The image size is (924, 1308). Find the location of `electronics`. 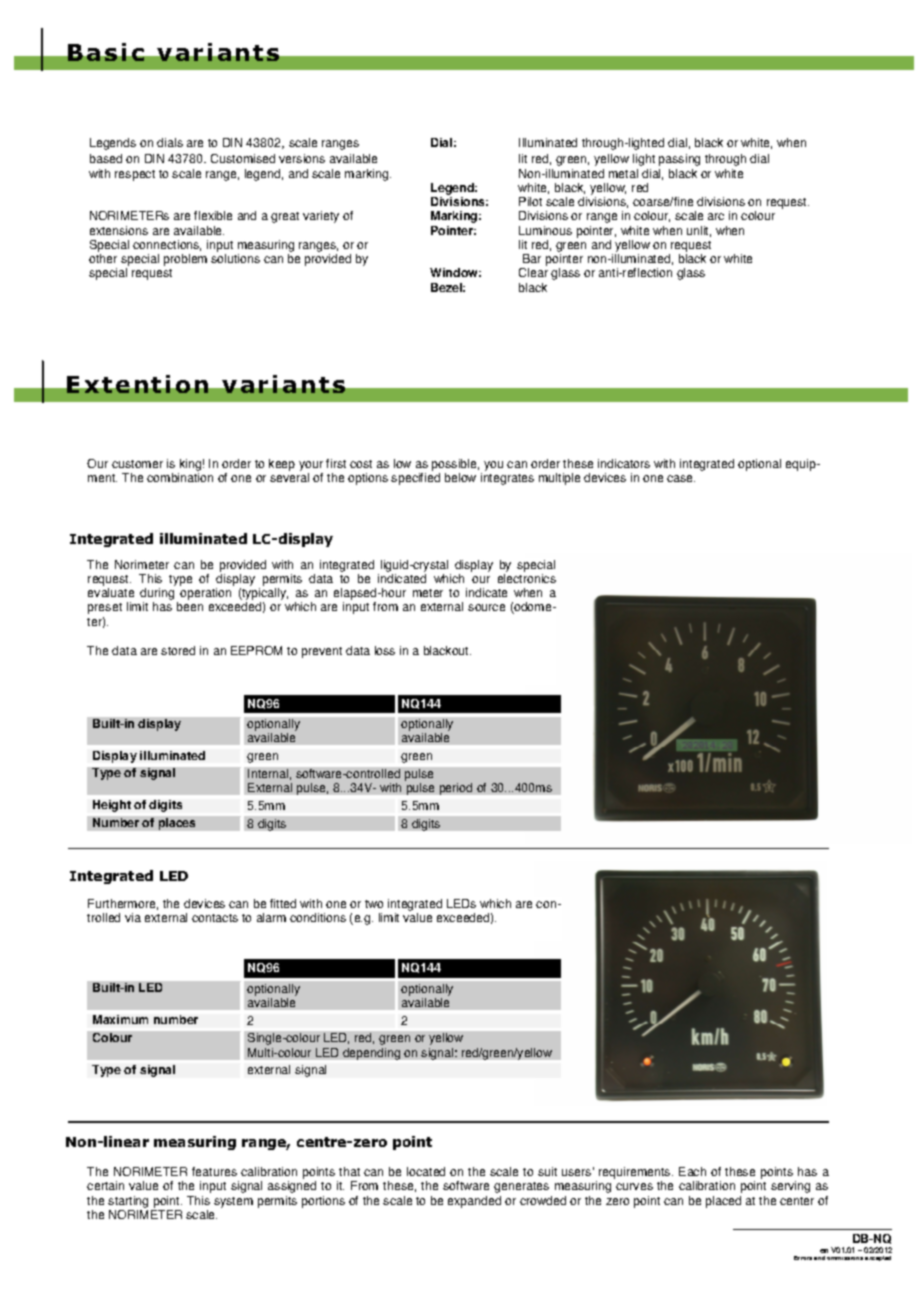

electronics is located at coordinates (527, 578).
